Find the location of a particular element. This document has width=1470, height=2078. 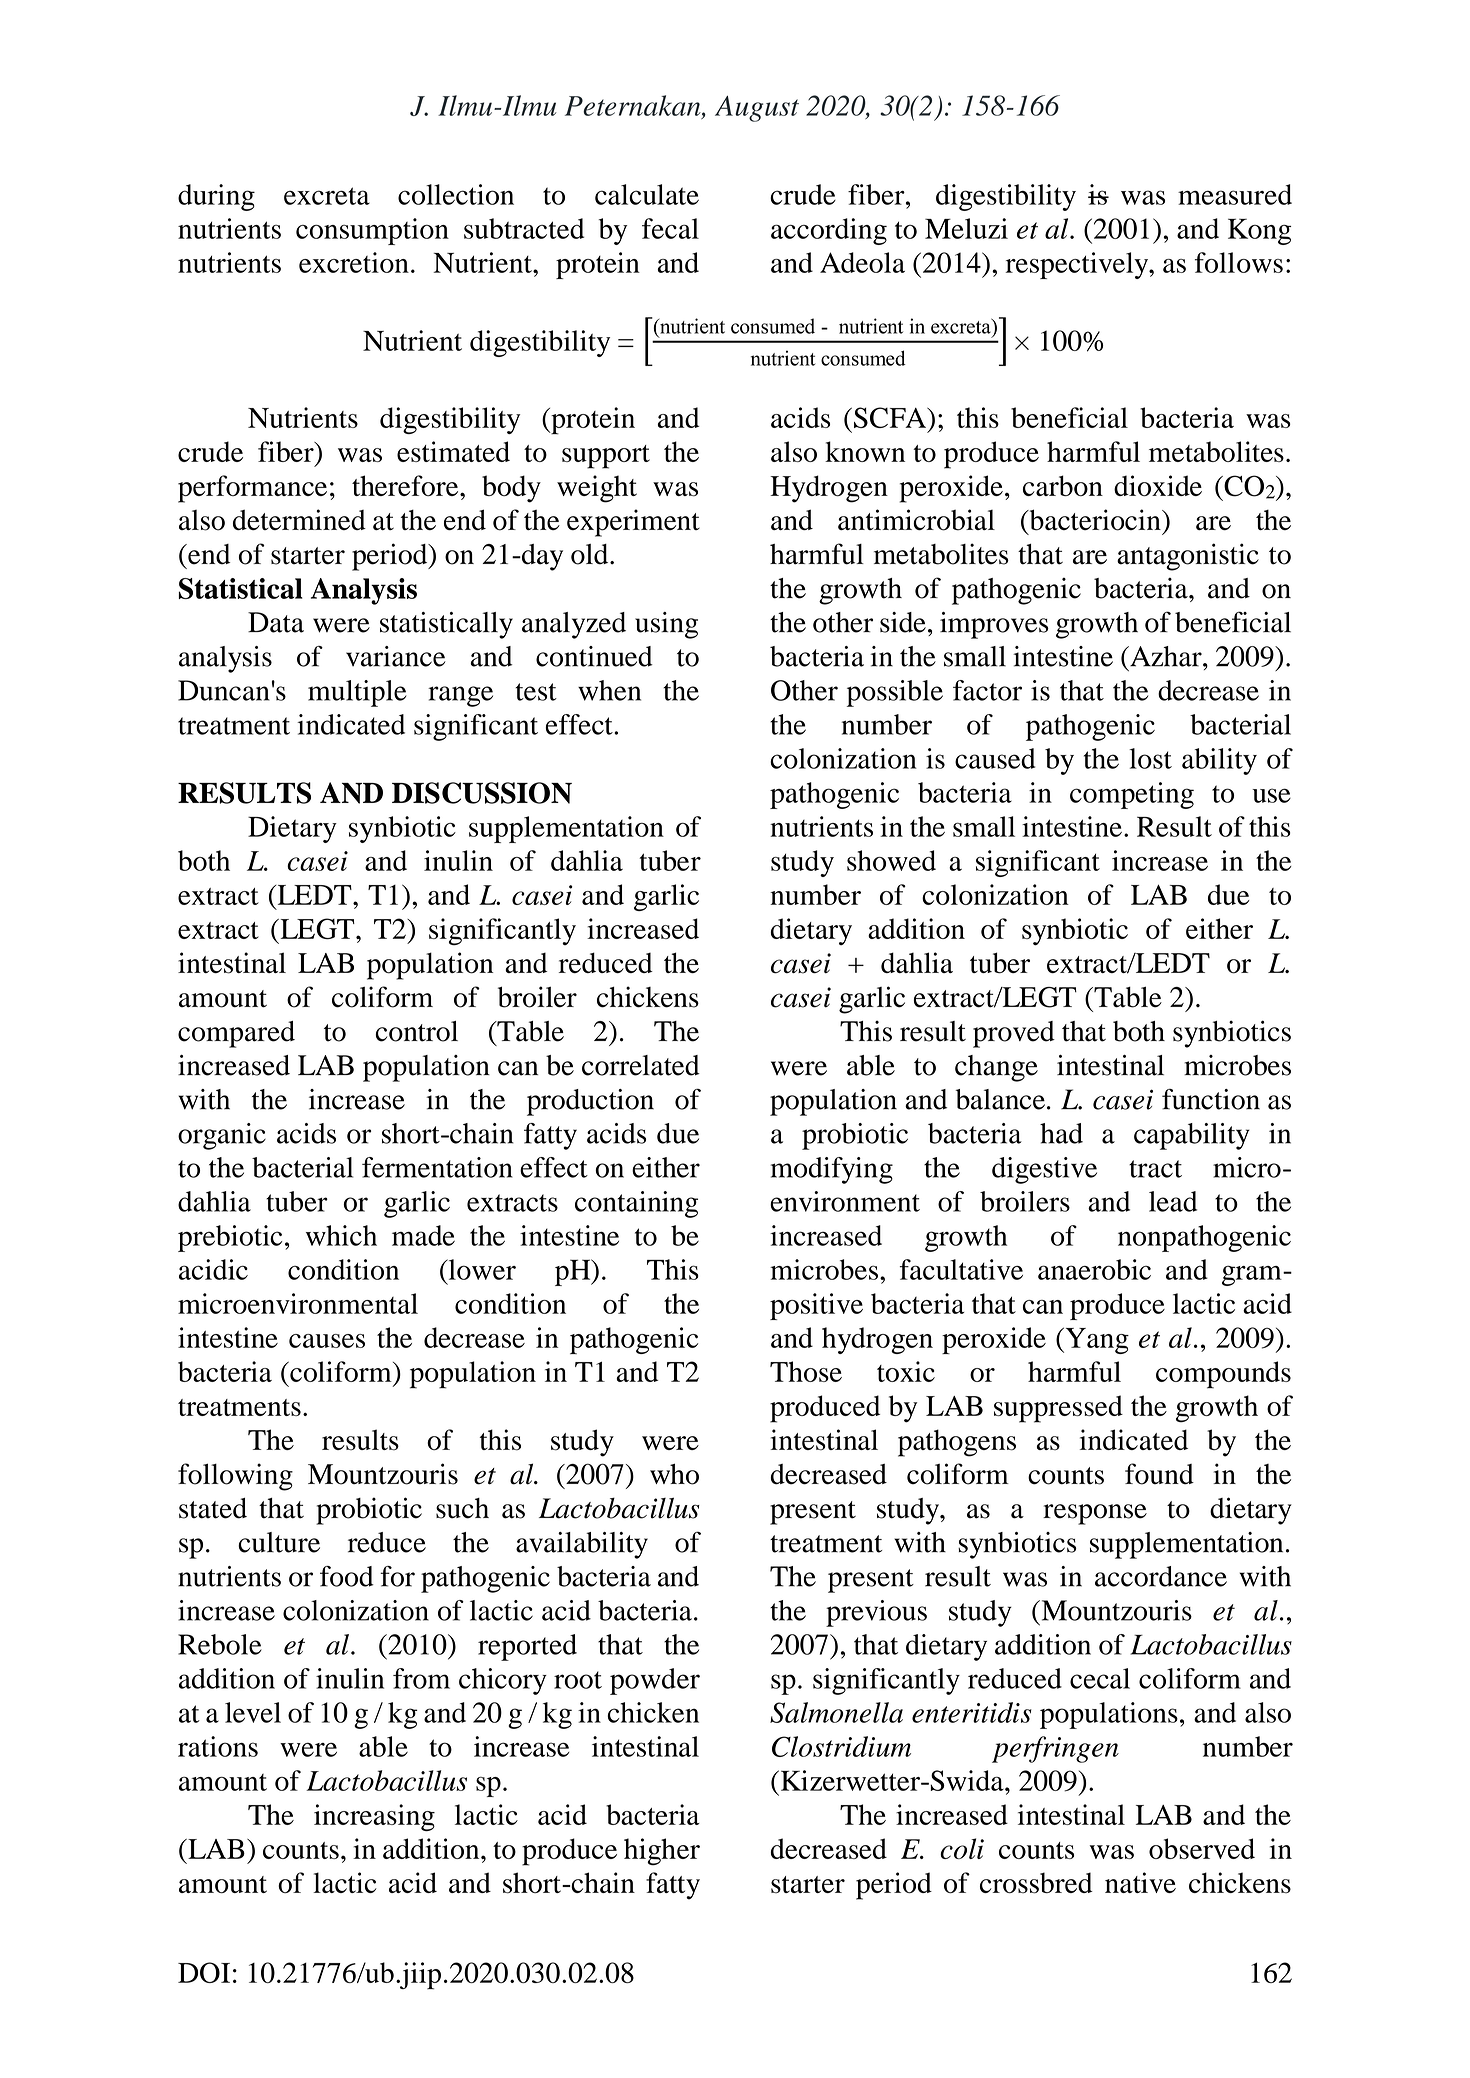

higher is located at coordinates (662, 1851).
